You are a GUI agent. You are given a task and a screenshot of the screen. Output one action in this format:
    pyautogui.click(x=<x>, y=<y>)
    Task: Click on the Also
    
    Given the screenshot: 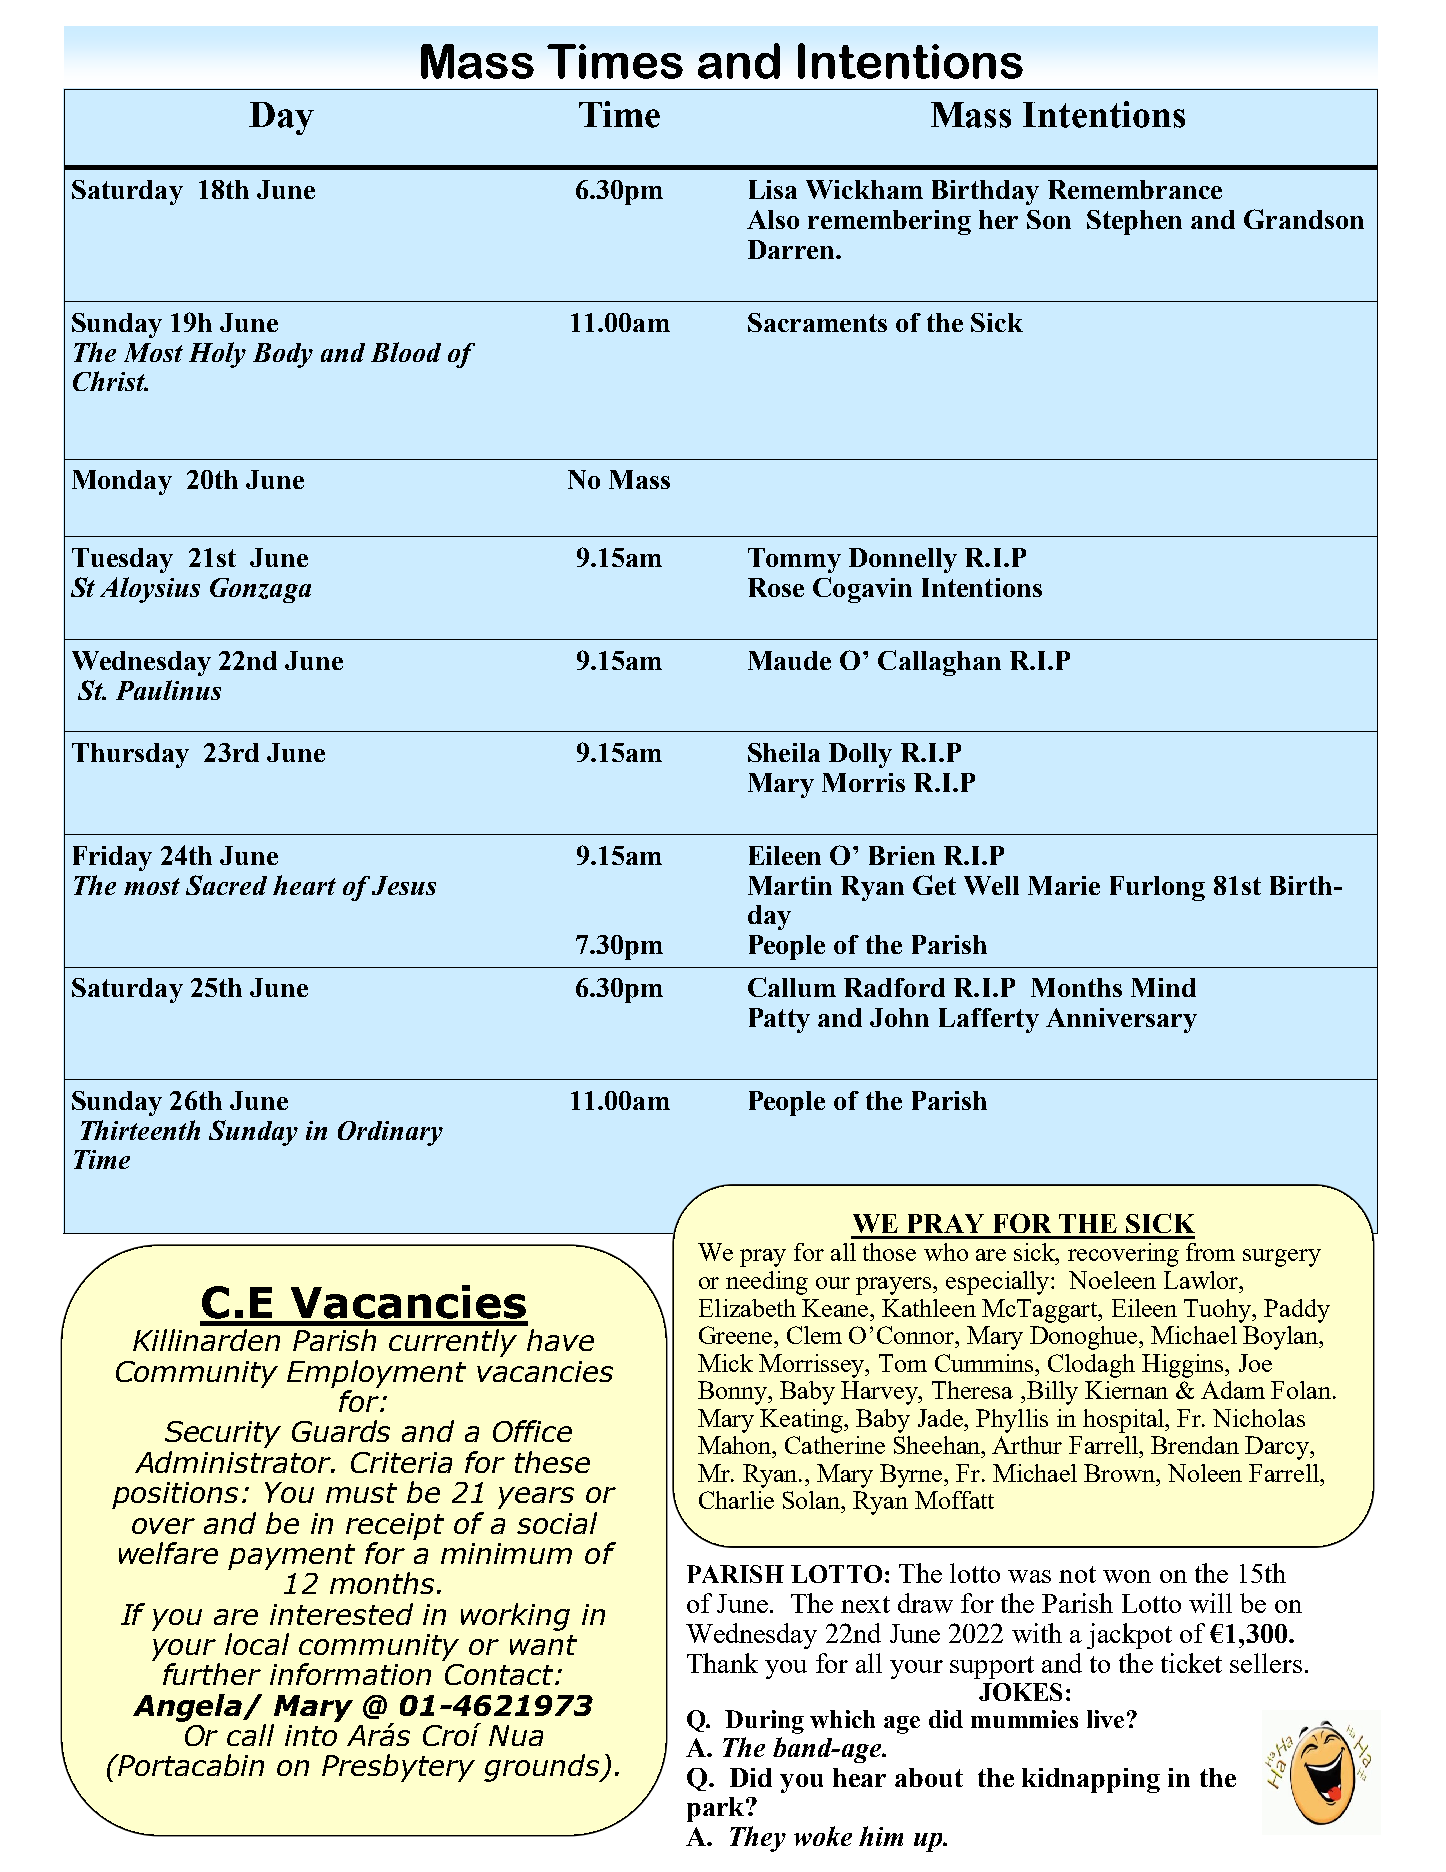 What is the action you would take?
    pyautogui.click(x=773, y=219)
